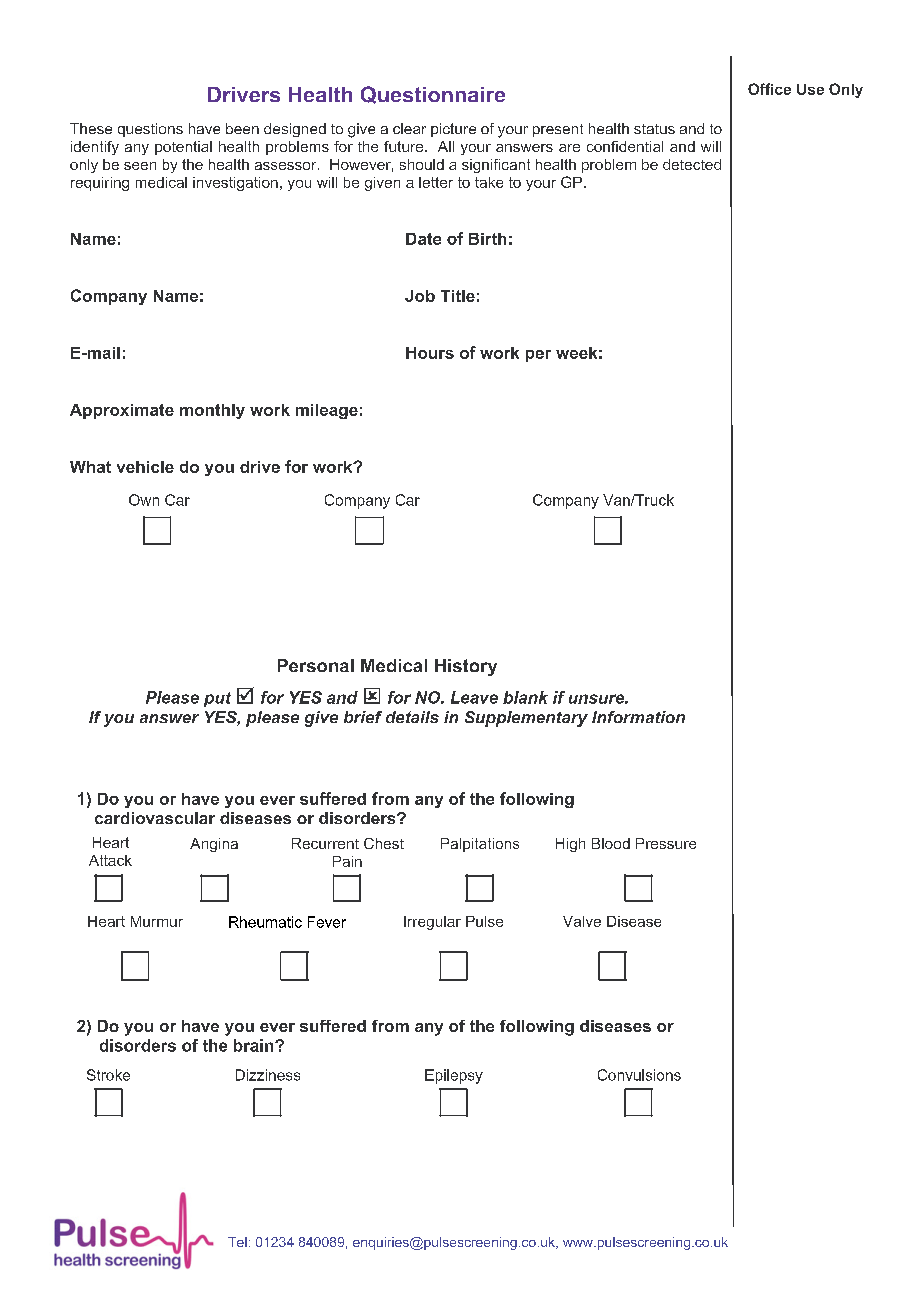 This image has width=924, height=1308. Describe the element at coordinates (217, 699) in the image. I see `put` at that location.
